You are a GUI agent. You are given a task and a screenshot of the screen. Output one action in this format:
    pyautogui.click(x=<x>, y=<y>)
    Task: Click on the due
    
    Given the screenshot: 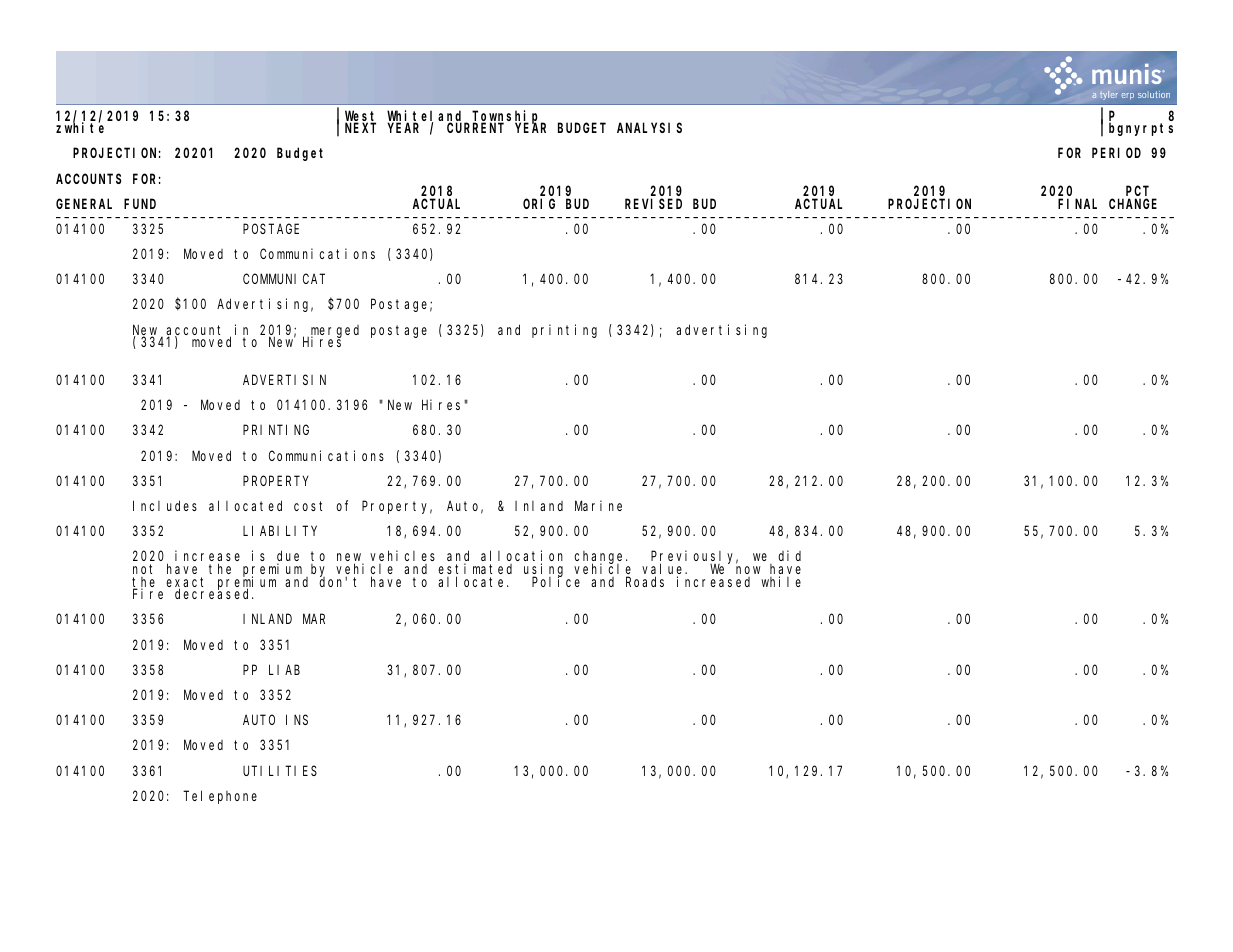 What is the action you would take?
    pyautogui.click(x=288, y=558)
